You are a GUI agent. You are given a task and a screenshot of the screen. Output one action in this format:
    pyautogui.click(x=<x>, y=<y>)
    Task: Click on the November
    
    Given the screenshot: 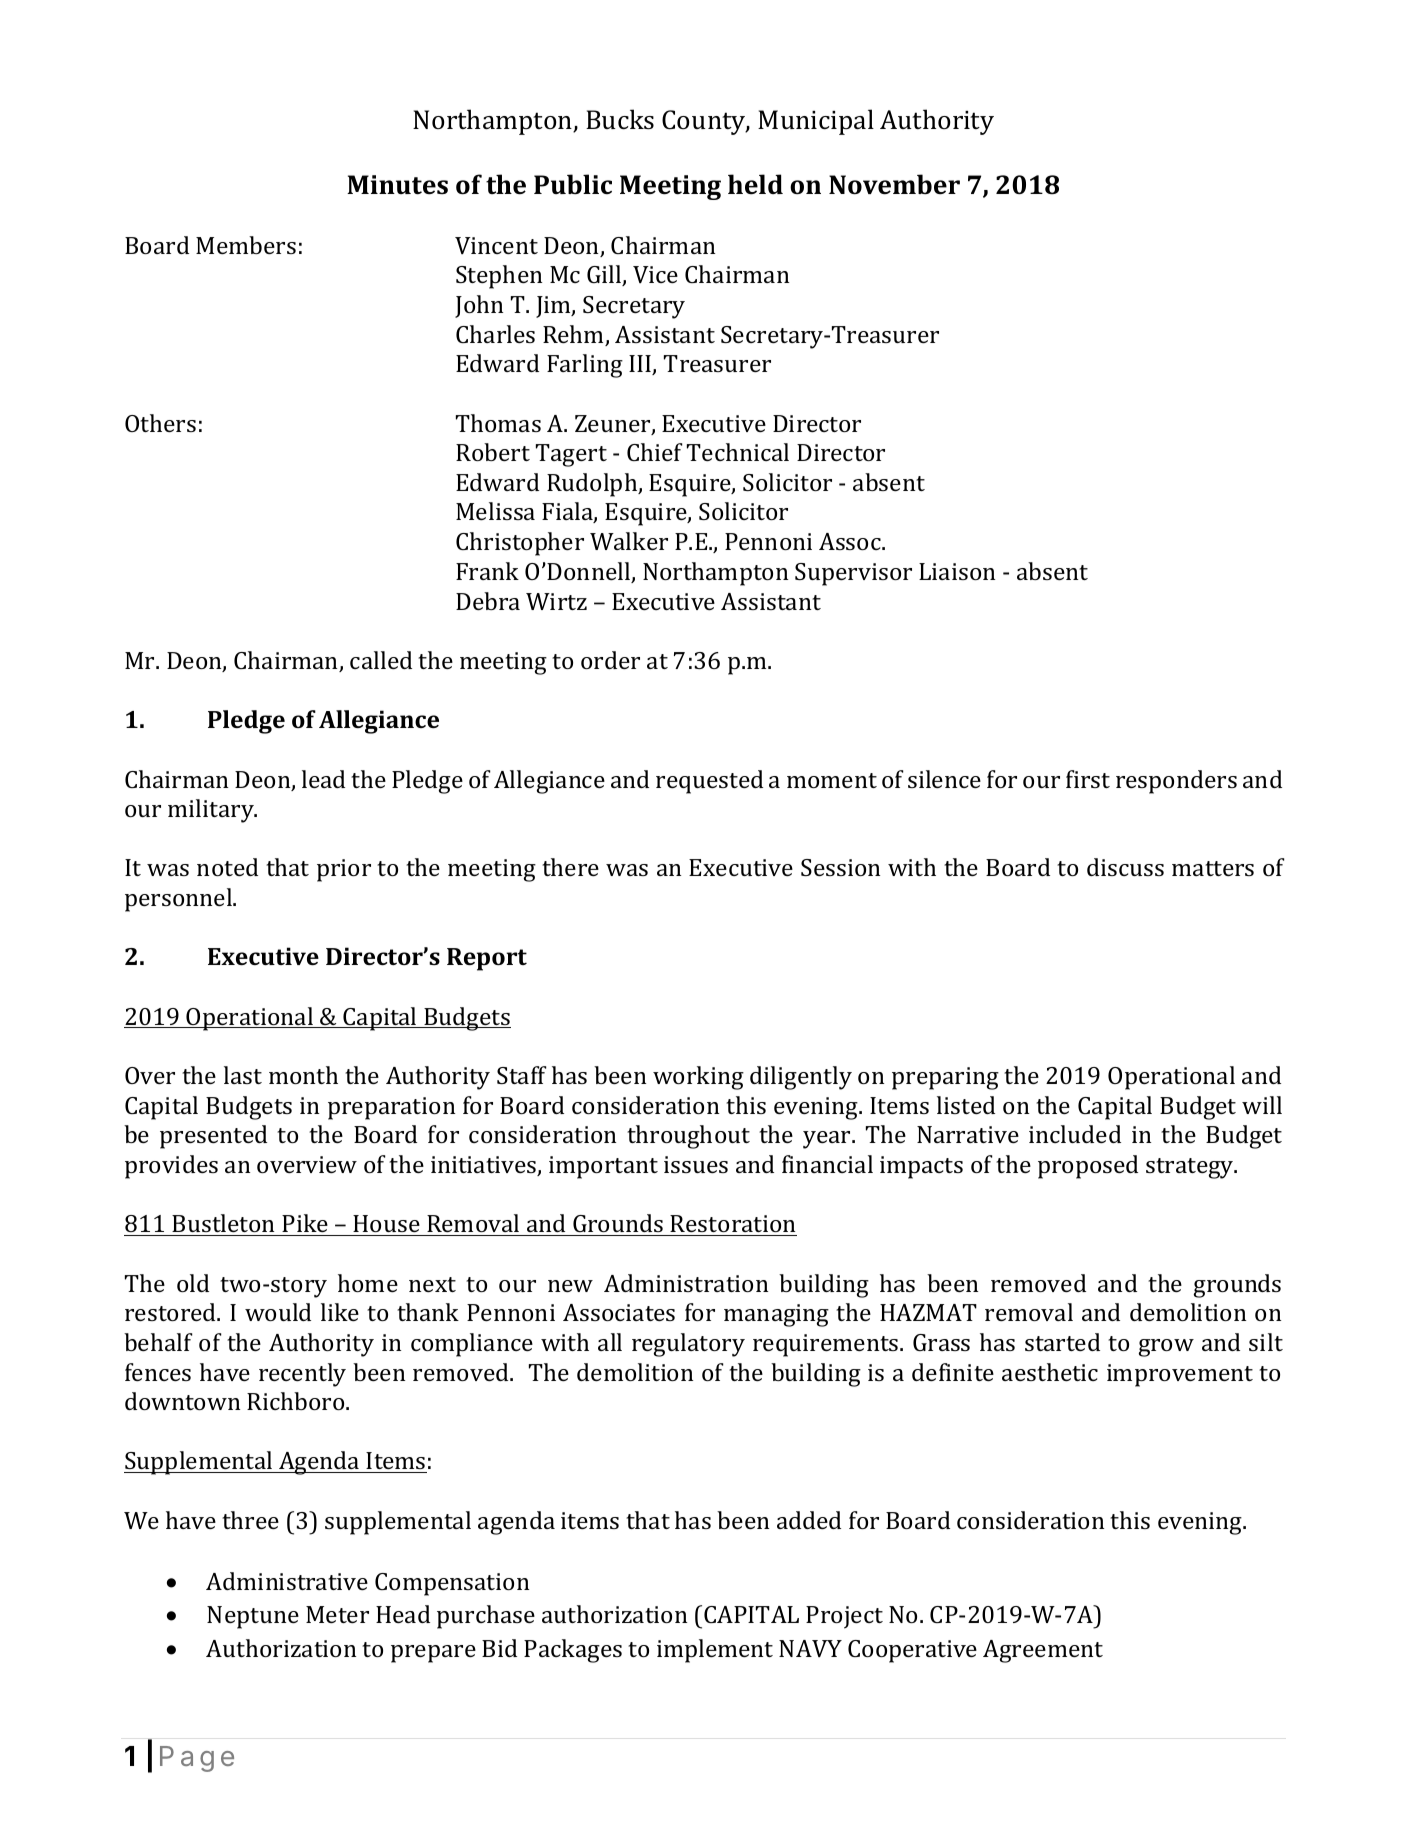 What is the action you would take?
    pyautogui.click(x=894, y=184)
